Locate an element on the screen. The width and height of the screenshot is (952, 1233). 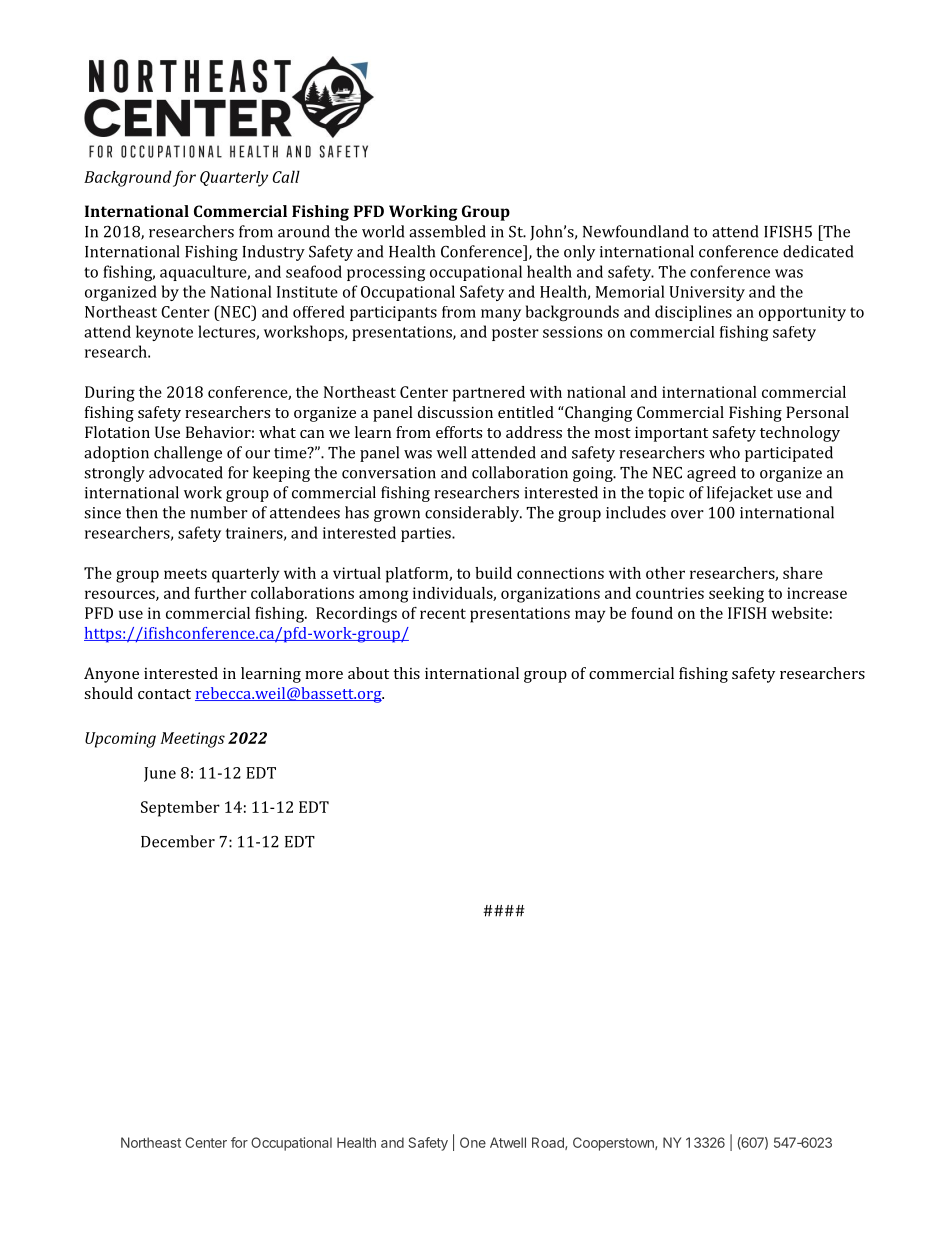
this is located at coordinates (406, 673).
